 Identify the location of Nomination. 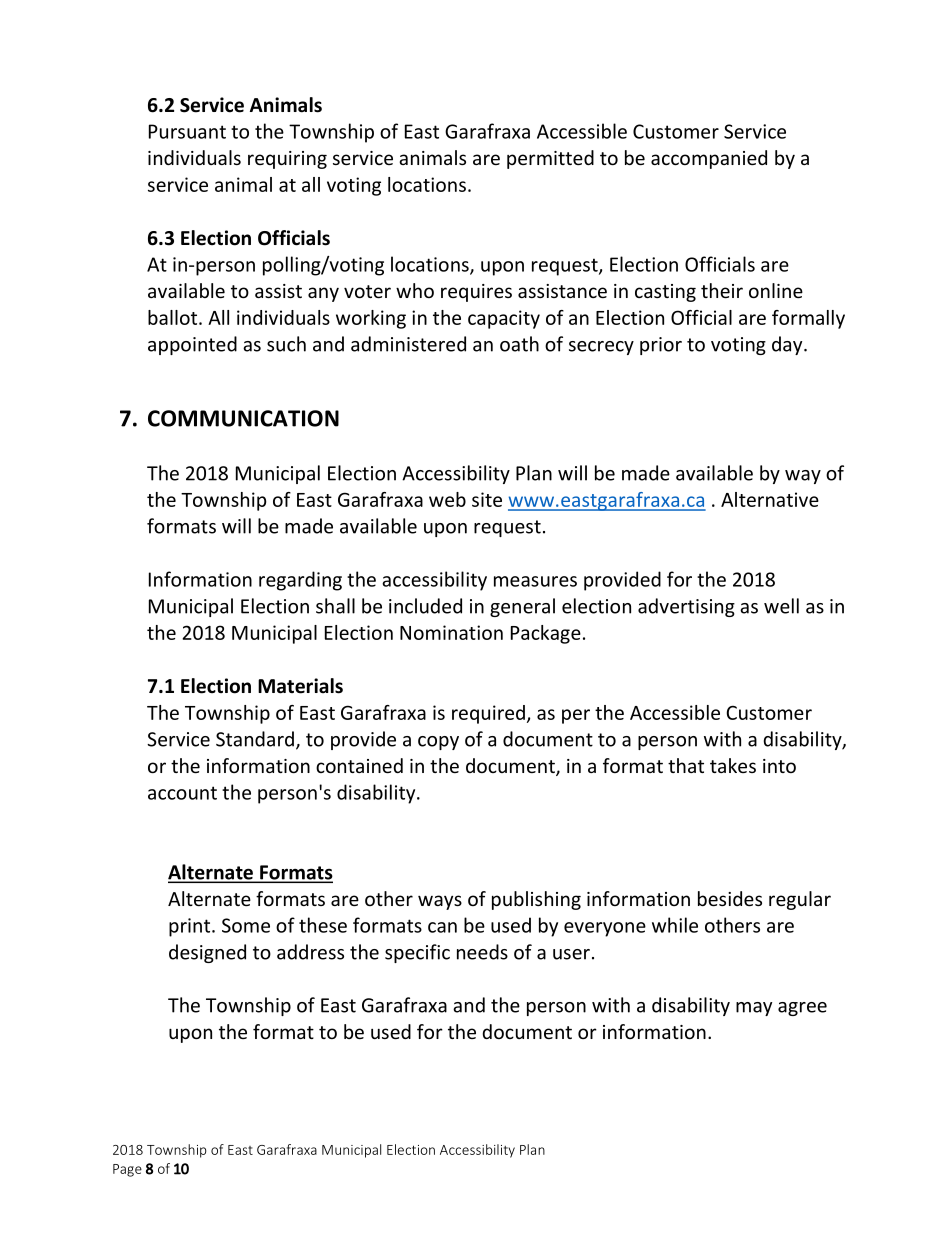
(451, 632).
